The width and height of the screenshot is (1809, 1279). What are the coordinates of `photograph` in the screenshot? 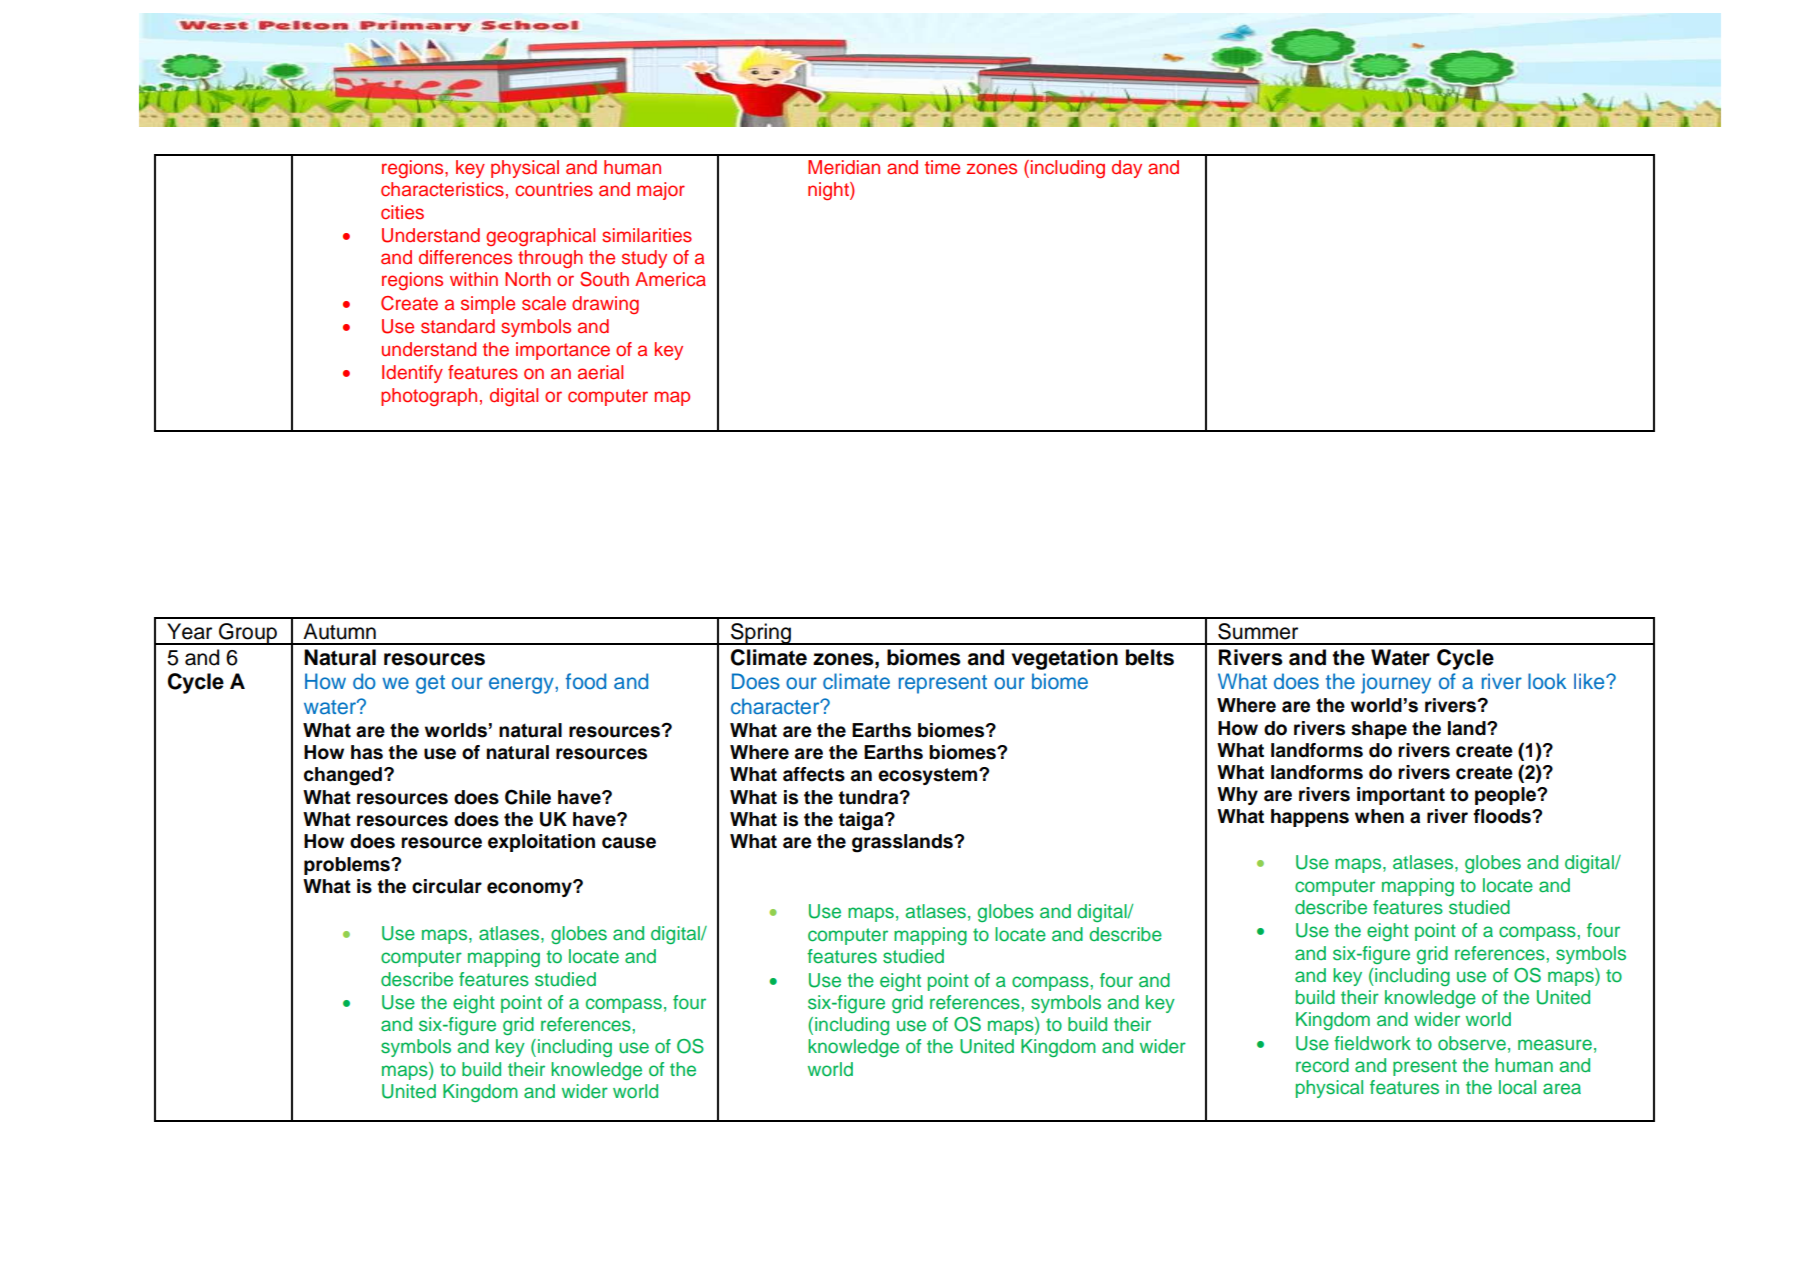 It's located at (429, 397).
